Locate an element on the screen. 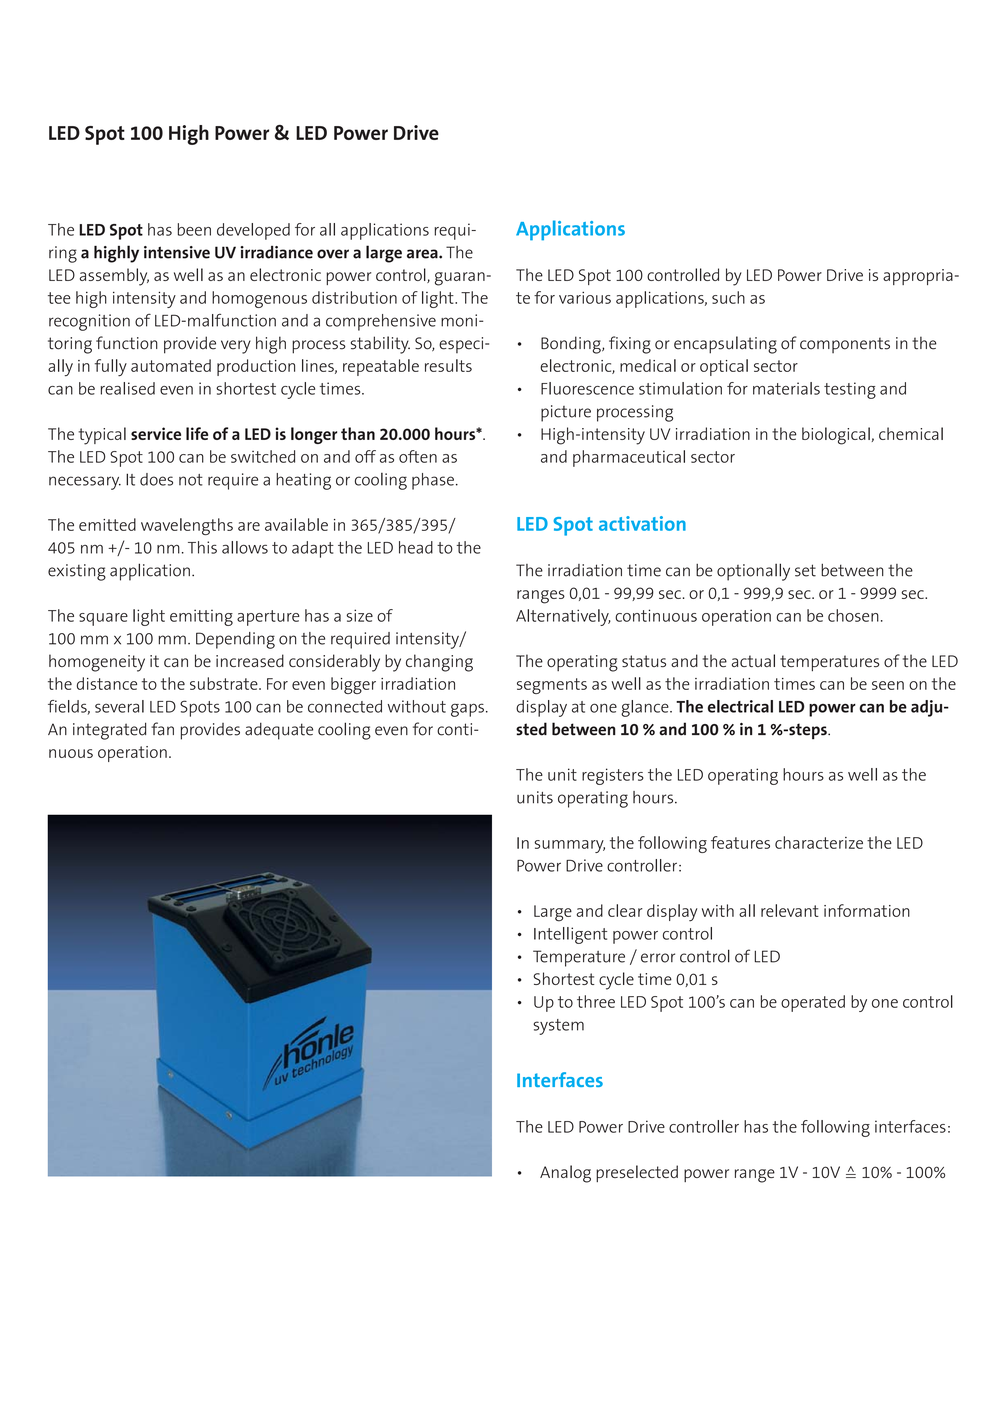 Image resolution: width=1008 pixels, height=1427 pixels. Analog is located at coordinates (565, 1174).
